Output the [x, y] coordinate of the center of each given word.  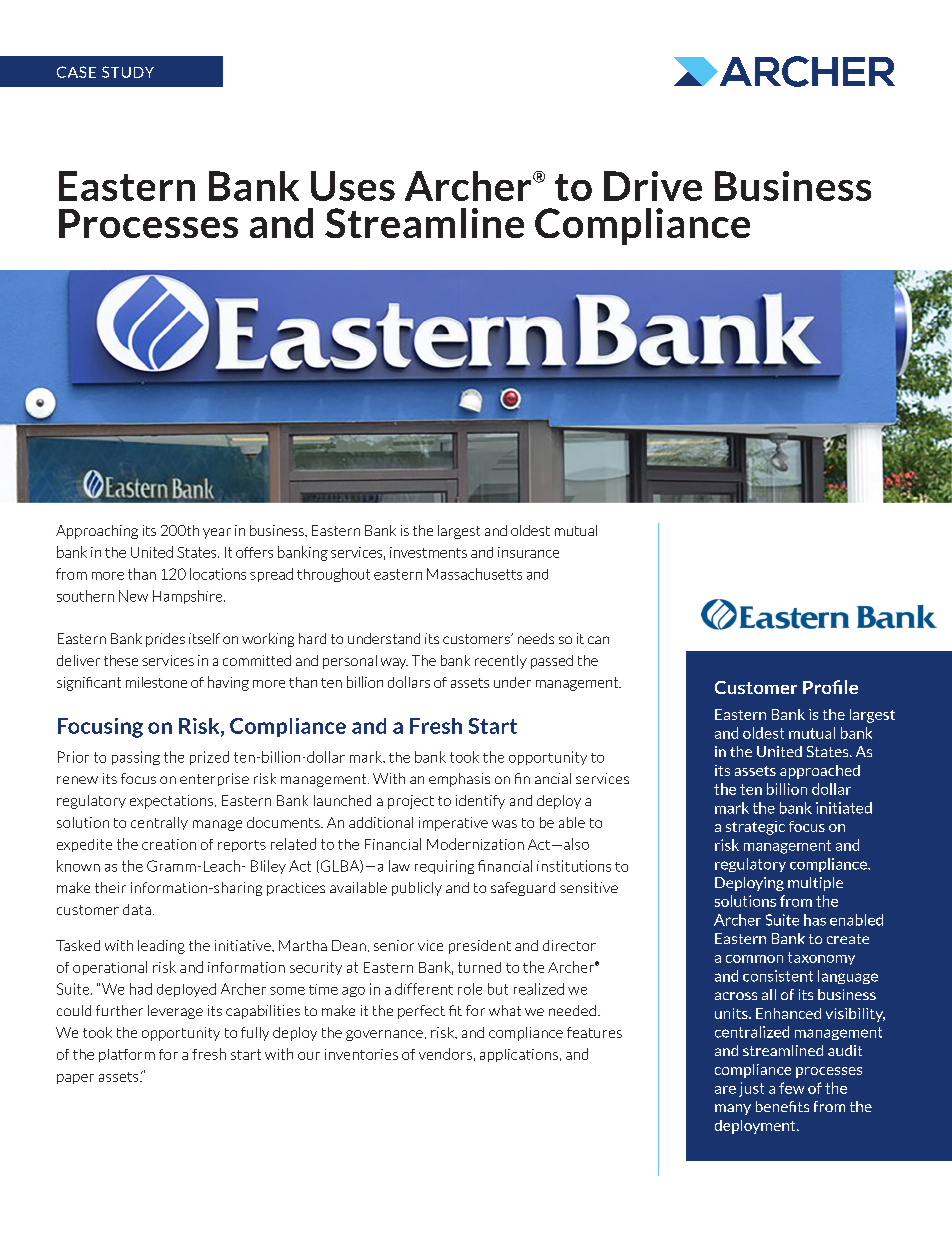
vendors [445, 1054]
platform [127, 1055]
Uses [353, 186]
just [751, 1089]
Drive [653, 186]
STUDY [128, 72]
